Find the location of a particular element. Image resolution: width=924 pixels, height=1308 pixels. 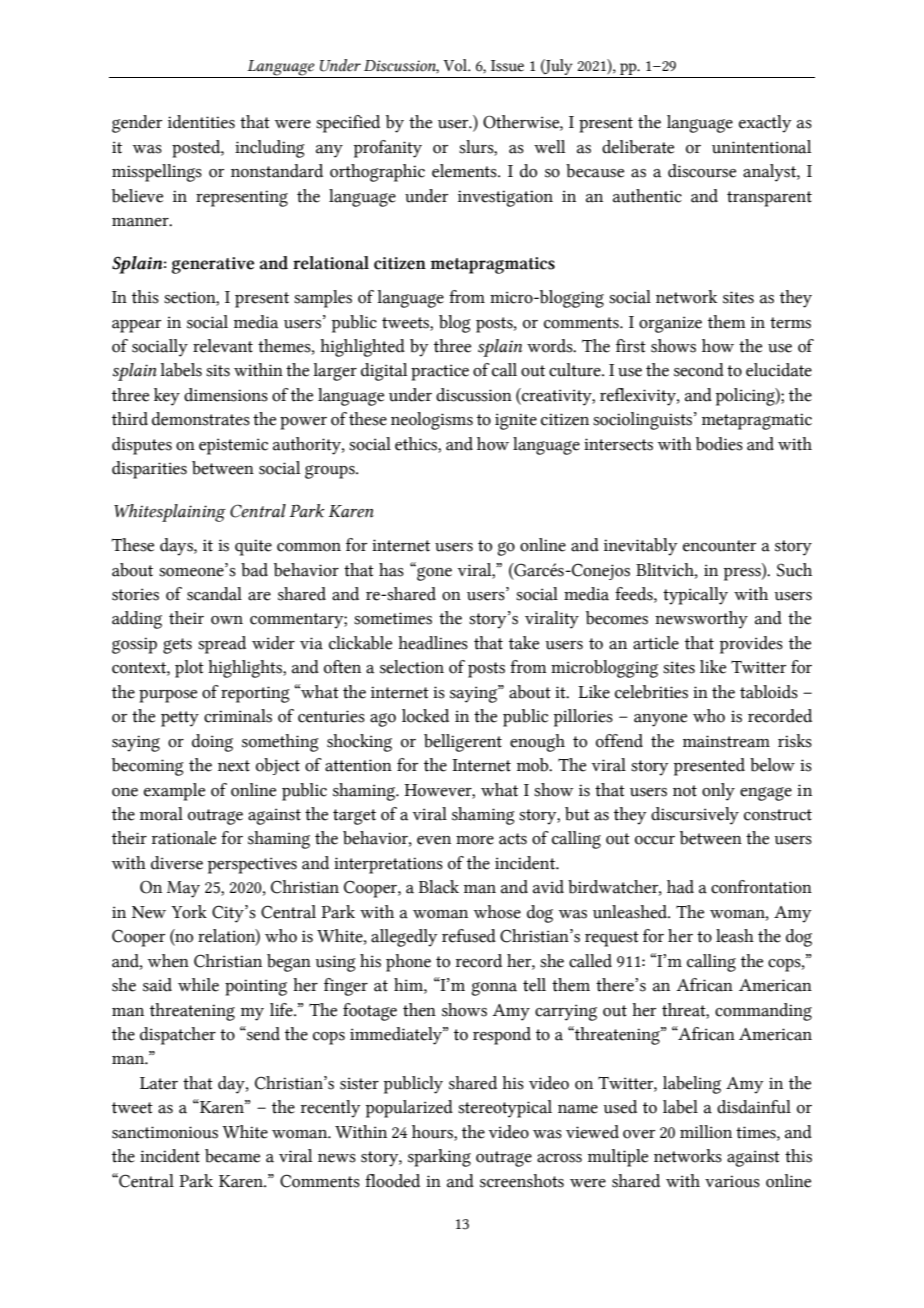

bodies is located at coordinates (719, 444).
